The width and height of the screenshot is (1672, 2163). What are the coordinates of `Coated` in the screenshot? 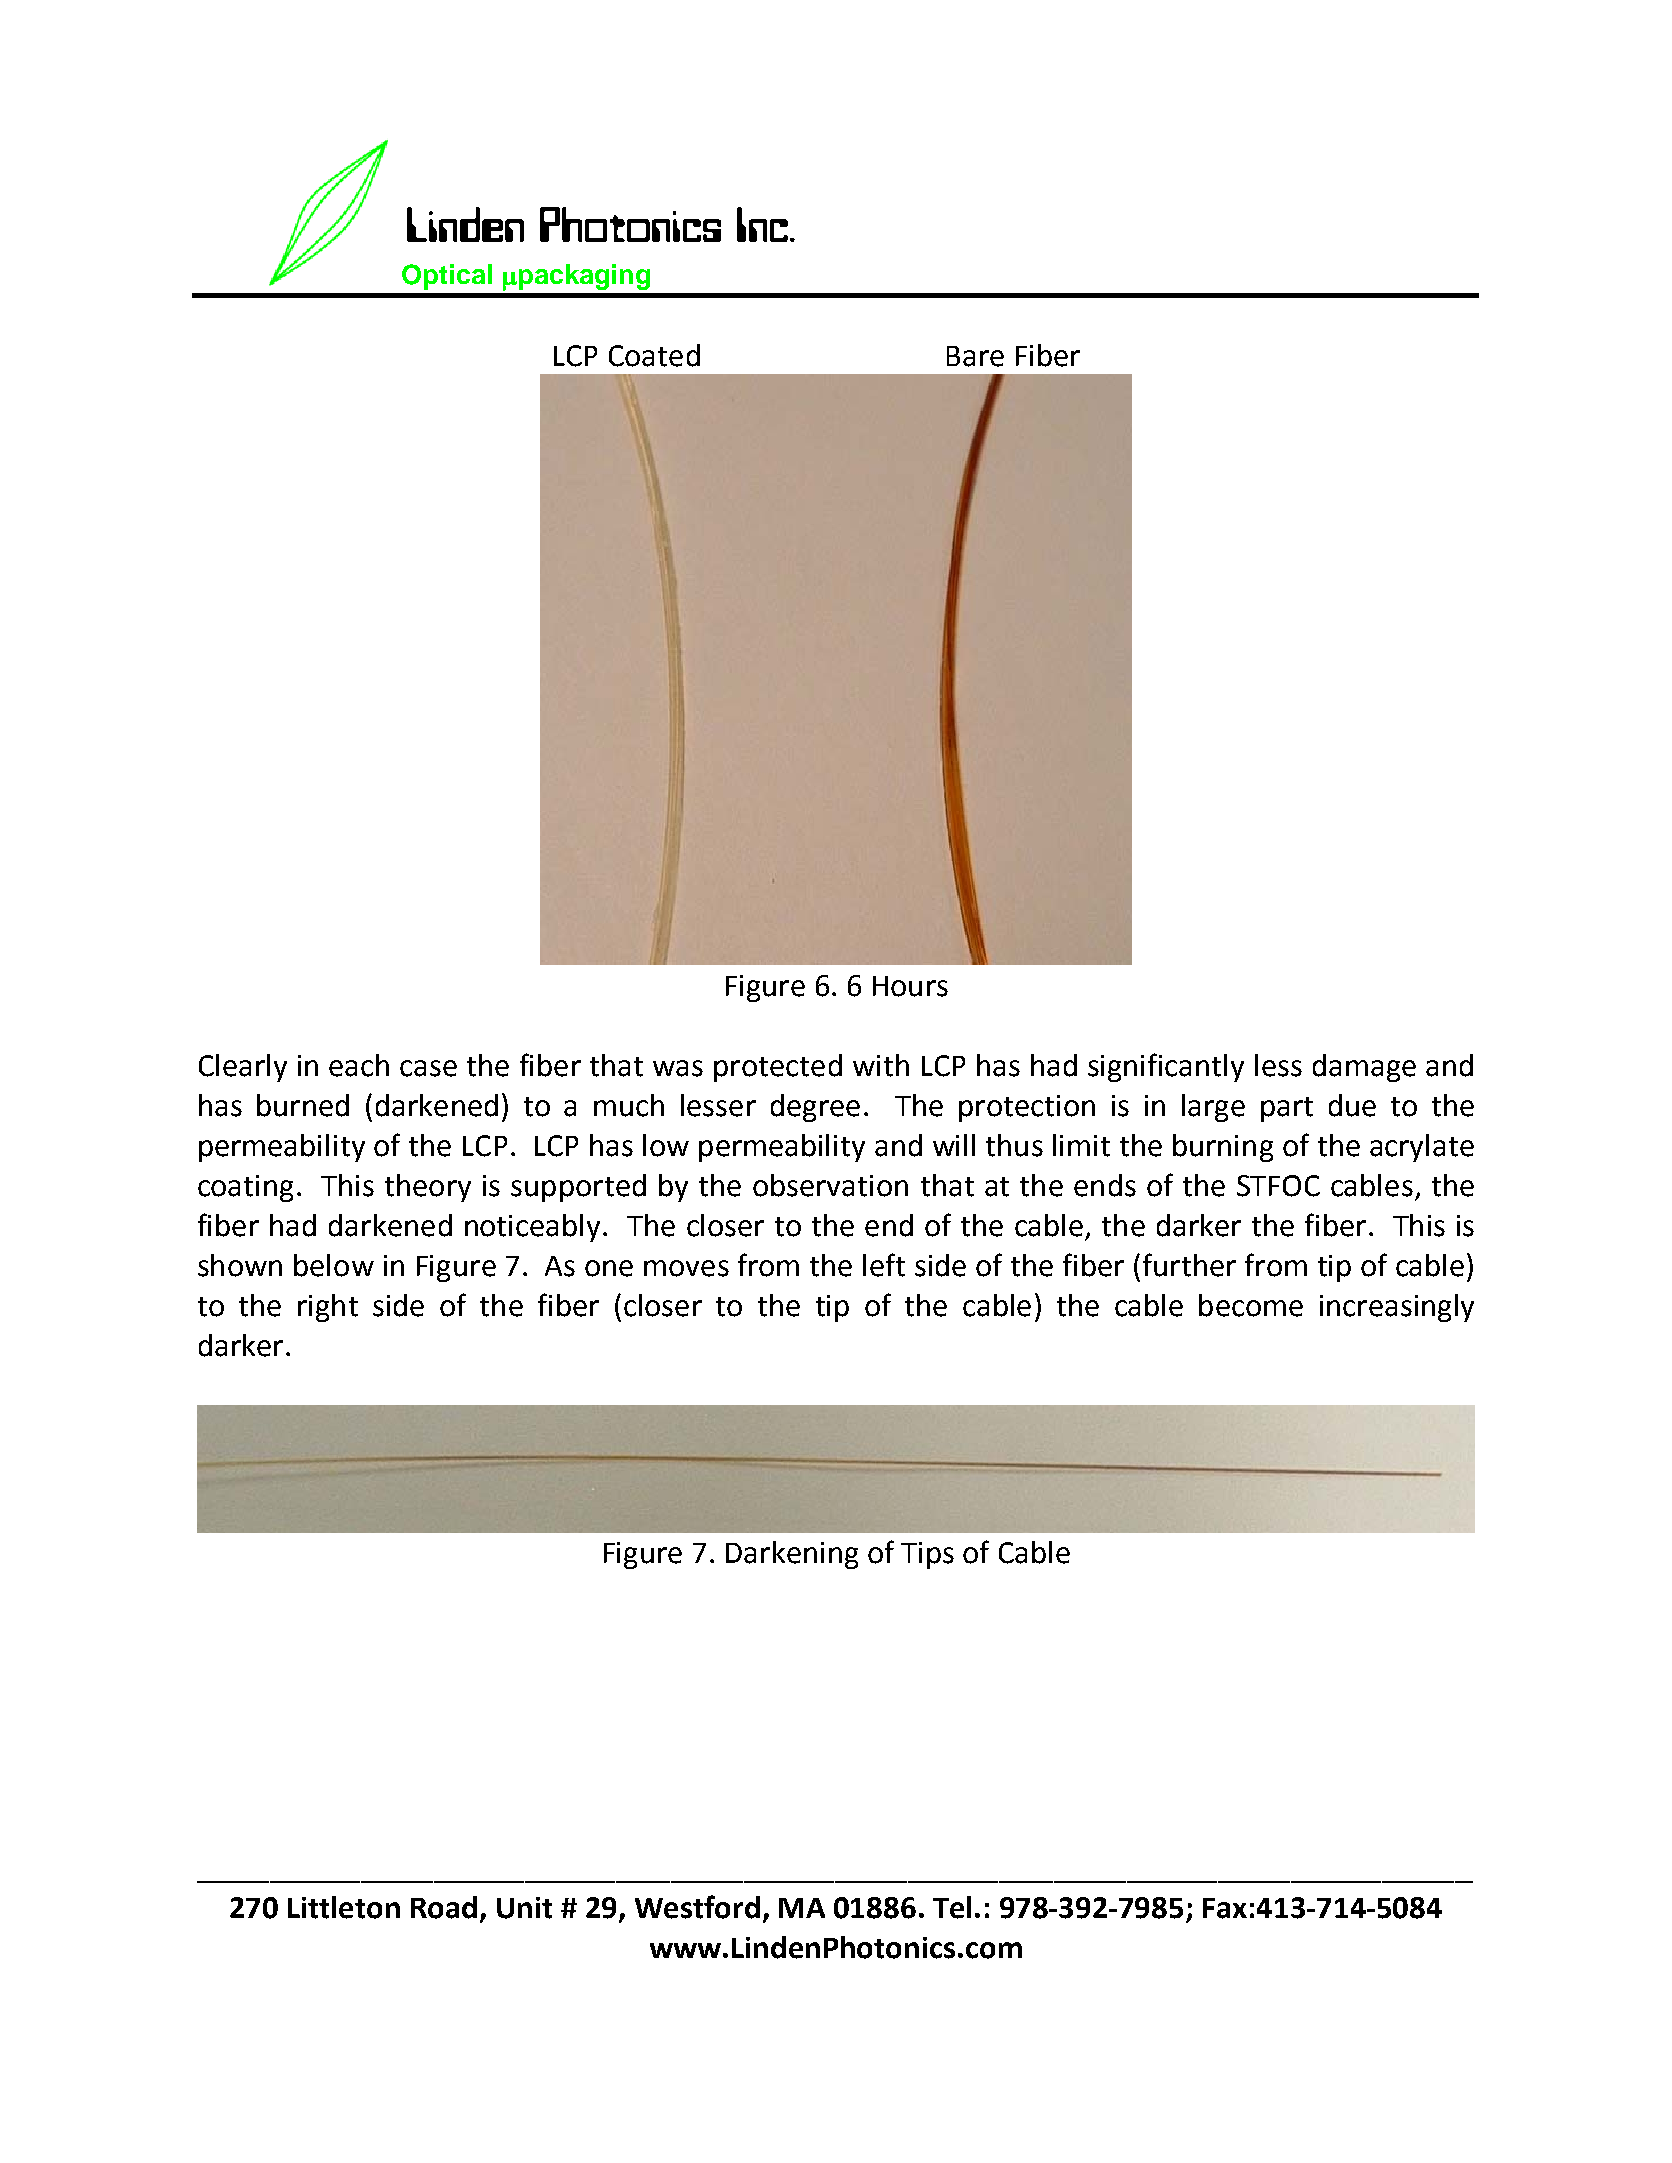 It's located at (654, 355).
